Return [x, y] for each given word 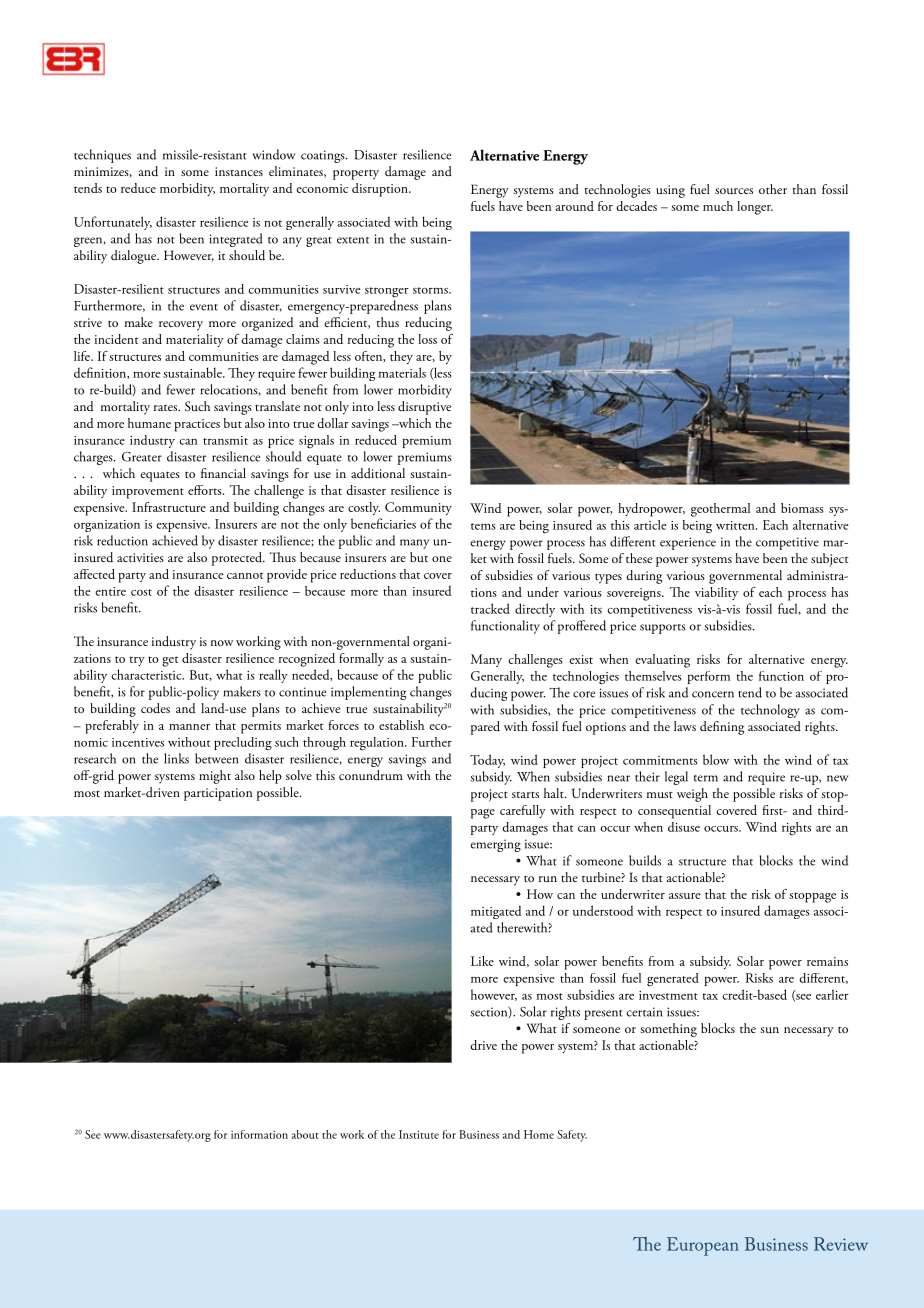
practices [197, 425]
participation [218, 794]
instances [239, 171]
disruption [381, 190]
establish [401, 725]
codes [155, 708]
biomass [802, 508]
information [259, 1134]
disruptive [424, 408]
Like [482, 961]
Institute [419, 1134]
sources [734, 191]
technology [770, 711]
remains [827, 961]
